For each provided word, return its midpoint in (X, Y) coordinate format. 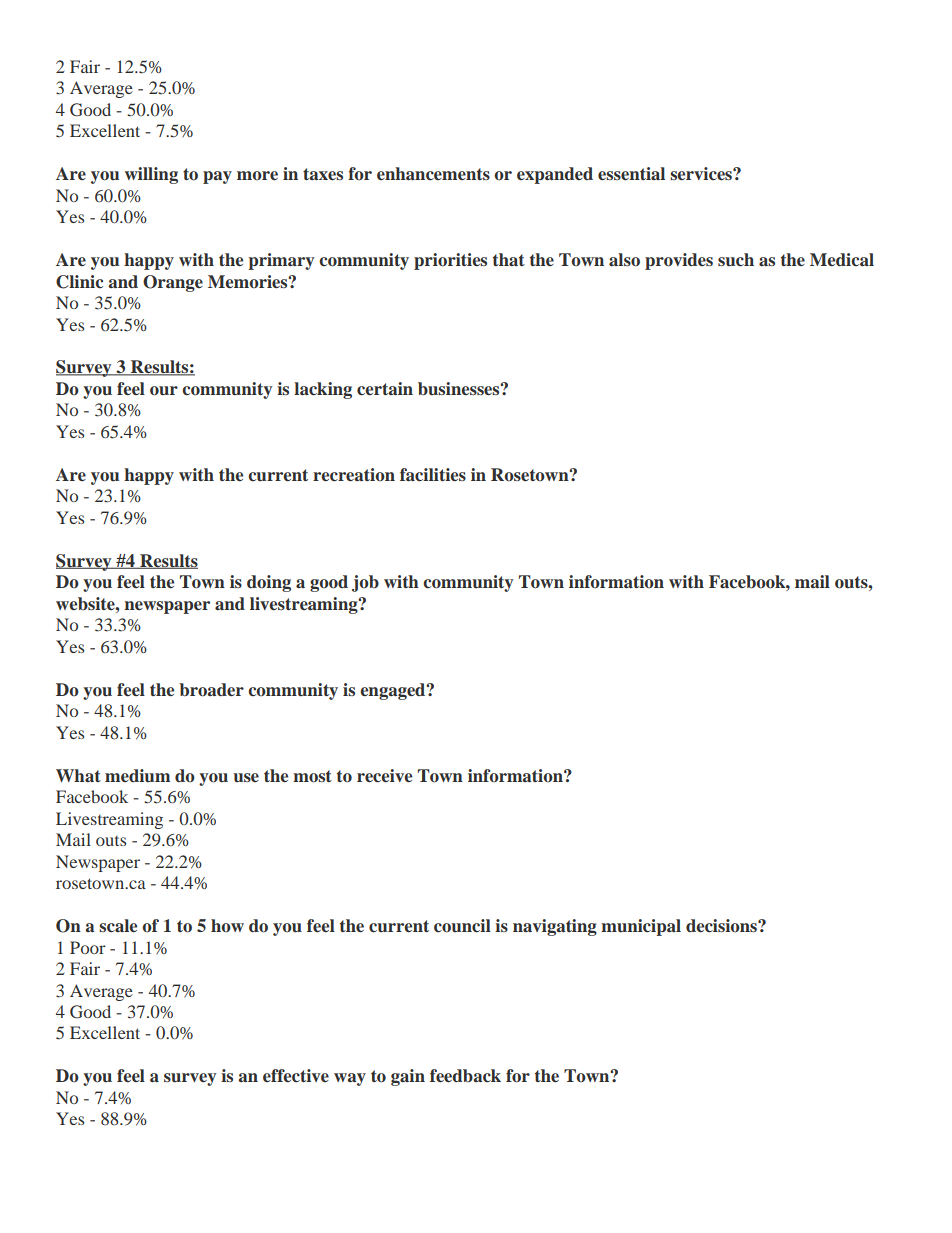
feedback (465, 1076)
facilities (433, 475)
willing (151, 175)
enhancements (433, 174)
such (736, 260)
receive (384, 776)
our (164, 391)
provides (679, 261)
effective (296, 1076)
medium (137, 775)
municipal (641, 927)
